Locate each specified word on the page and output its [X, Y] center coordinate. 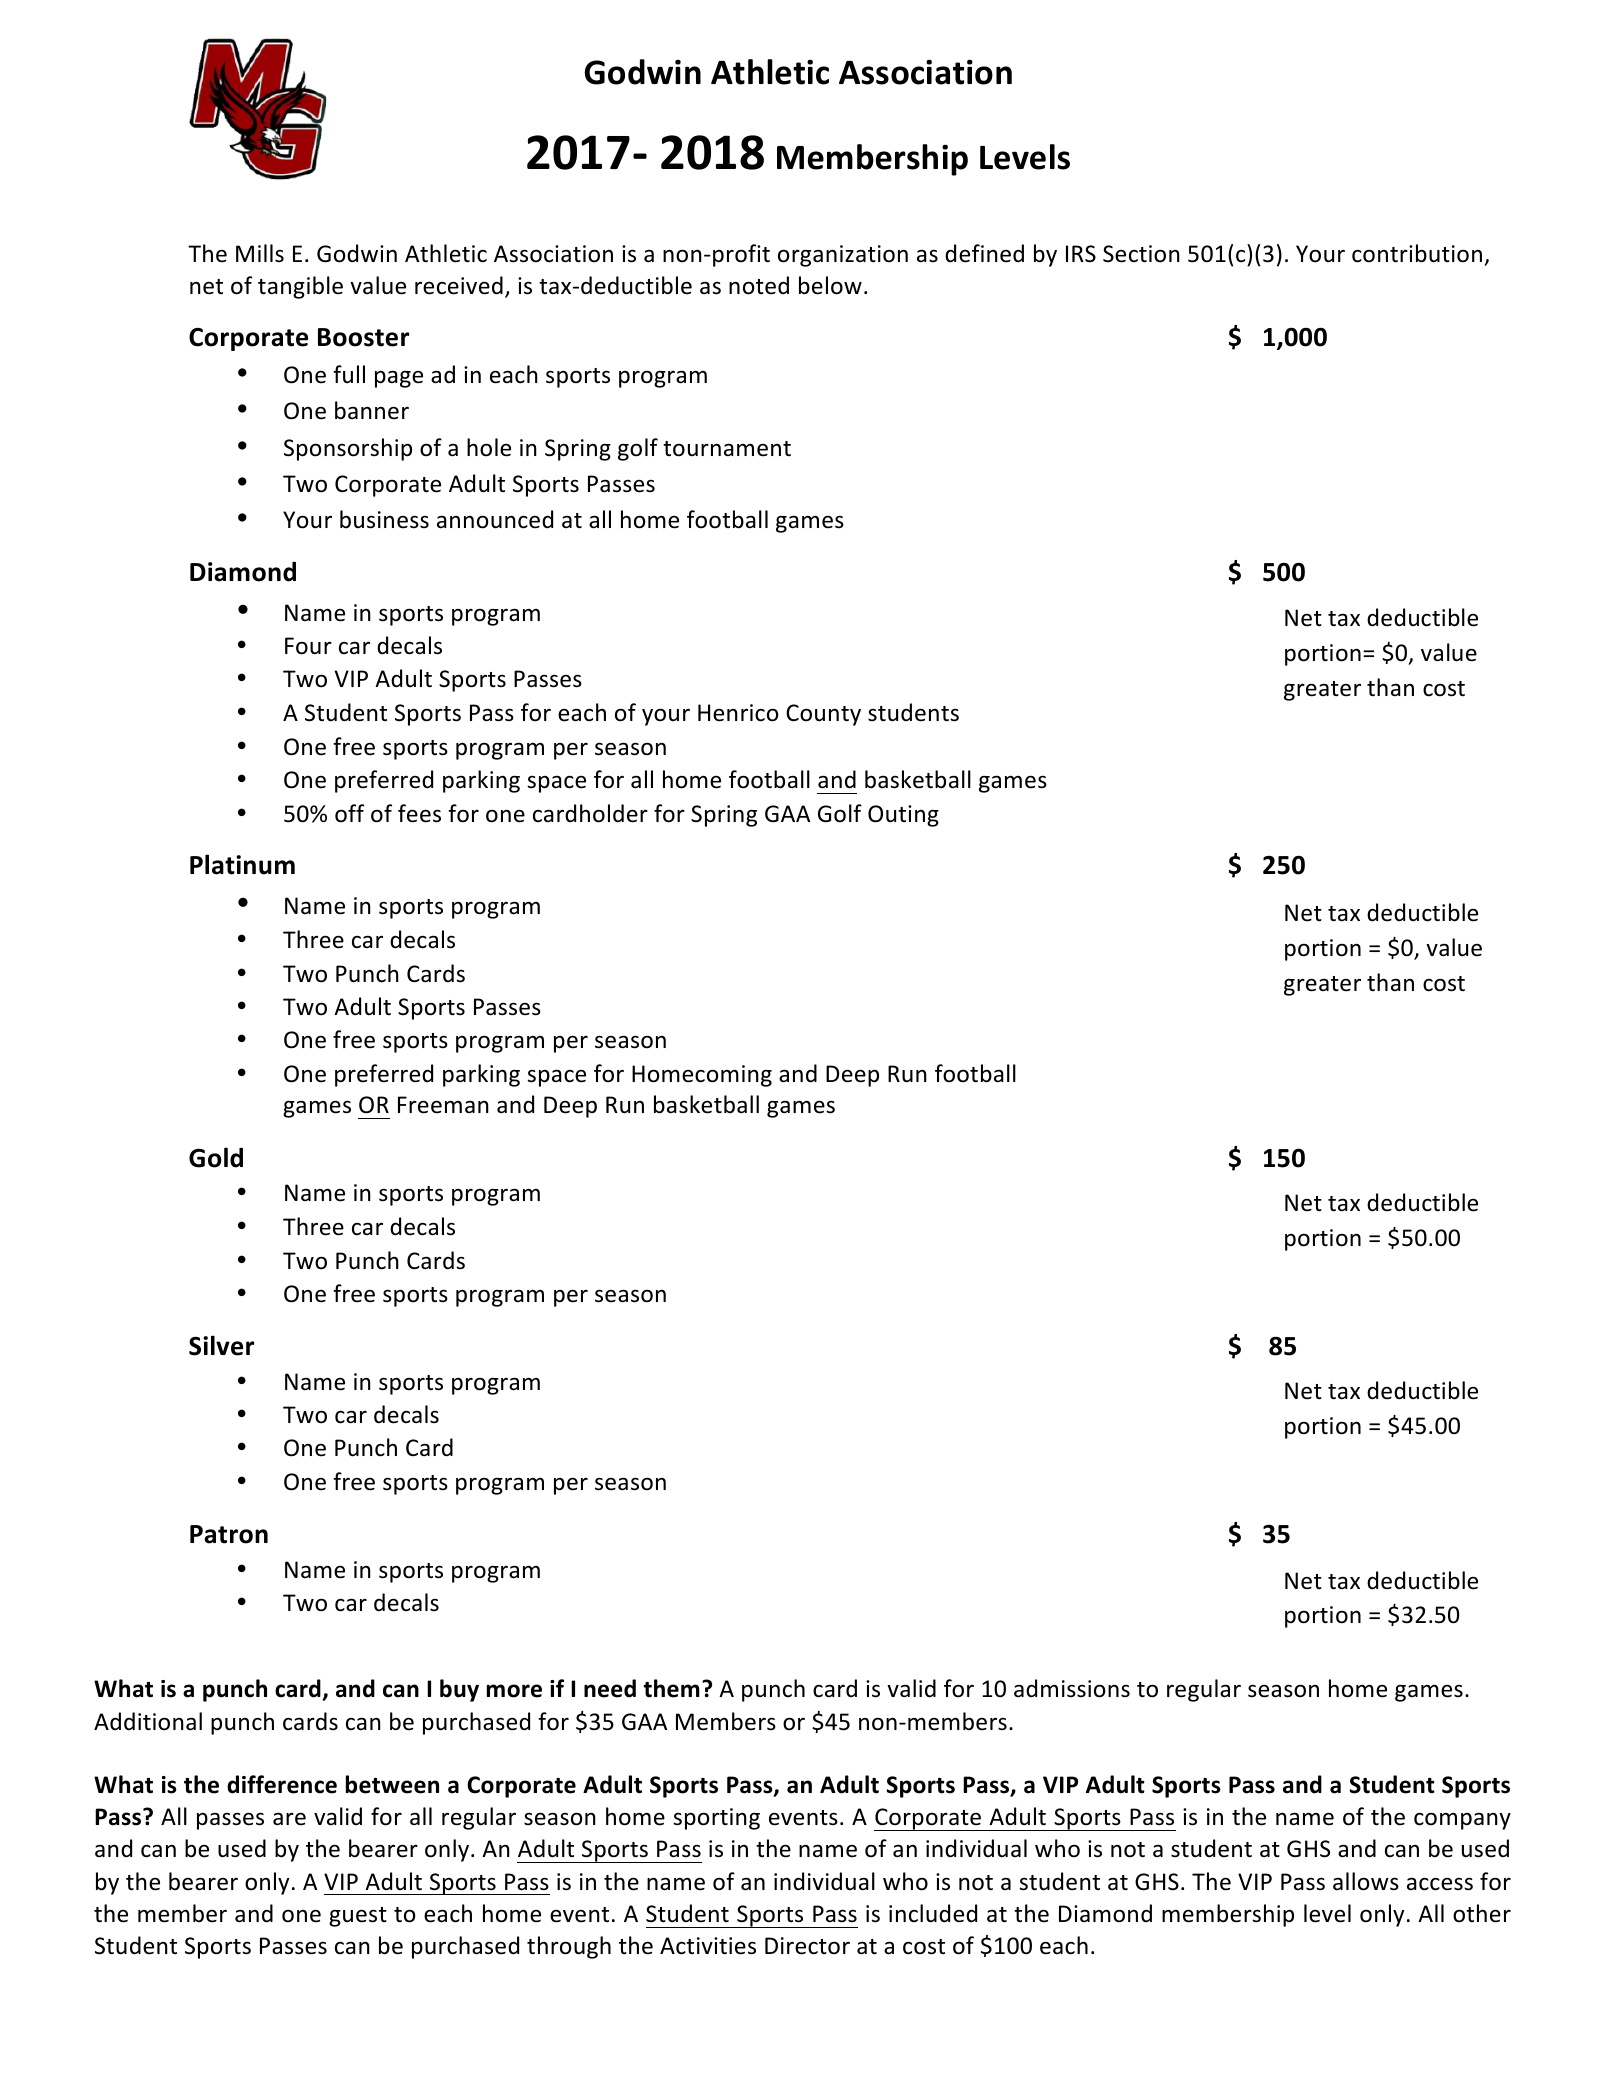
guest [358, 1917]
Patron [229, 1534]
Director [807, 1946]
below [830, 285]
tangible [300, 287]
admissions [1072, 1688]
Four [308, 646]
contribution [1417, 253]
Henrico [738, 713]
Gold [216, 1157]
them [672, 1688]
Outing [903, 816]
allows [1366, 1881]
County [823, 715]
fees [419, 813]
